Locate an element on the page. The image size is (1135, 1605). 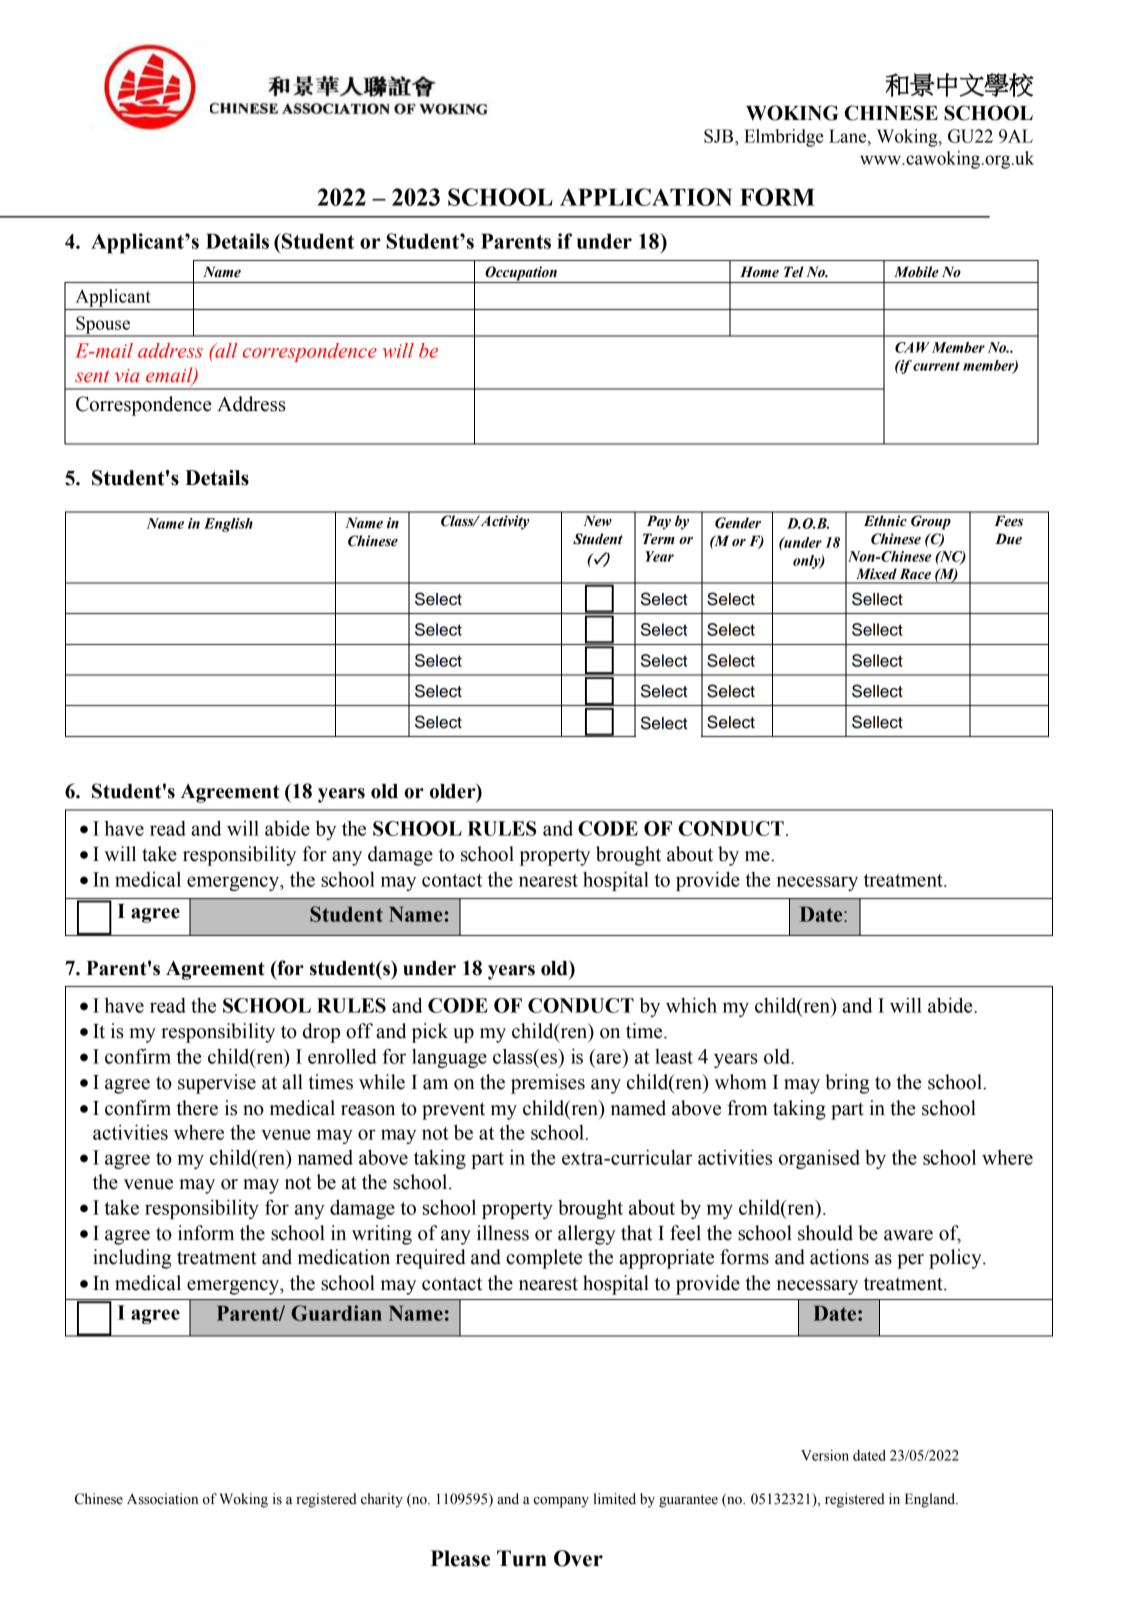
company is located at coordinates (561, 1502).
